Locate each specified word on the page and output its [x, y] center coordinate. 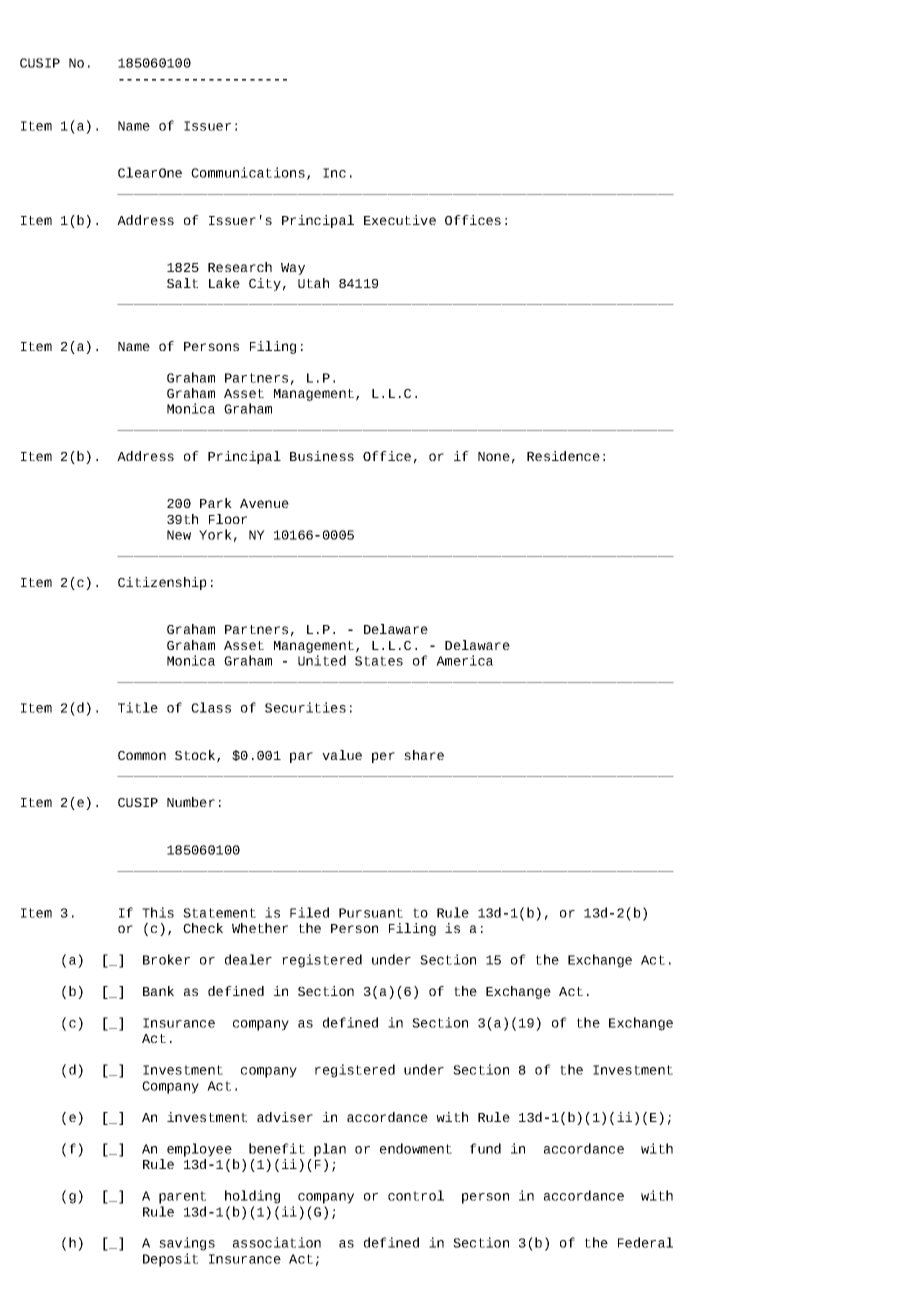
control [416, 1195]
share [424, 755]
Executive [400, 220]
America [464, 660]
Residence [563, 456]
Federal [645, 1242]
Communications [248, 172]
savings [187, 1244]
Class [211, 707]
